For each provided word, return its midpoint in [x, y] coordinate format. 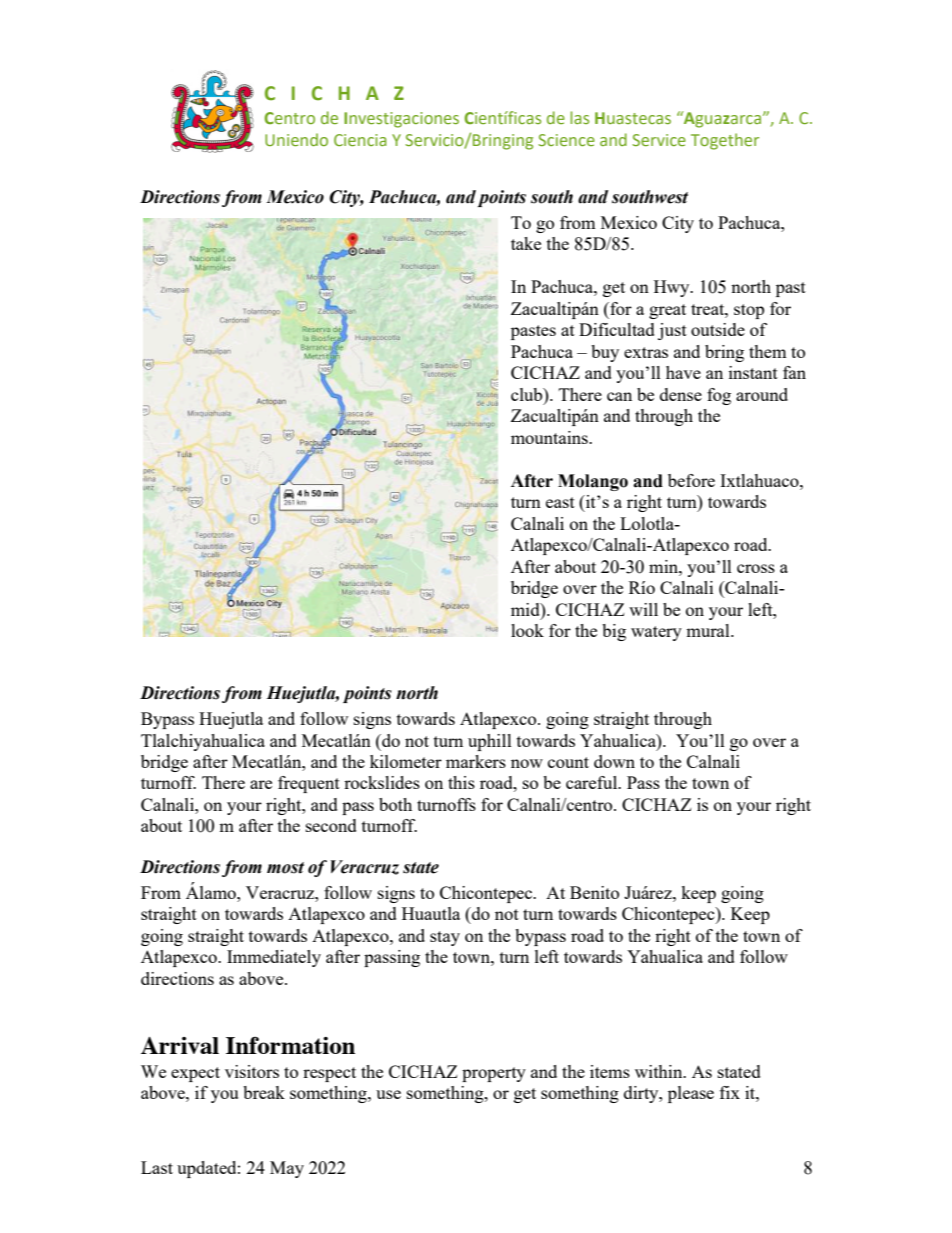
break [264, 1092]
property [494, 1074]
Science [566, 140]
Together [725, 141]
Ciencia [360, 140]
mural [709, 630]
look [527, 630]
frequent [309, 784]
